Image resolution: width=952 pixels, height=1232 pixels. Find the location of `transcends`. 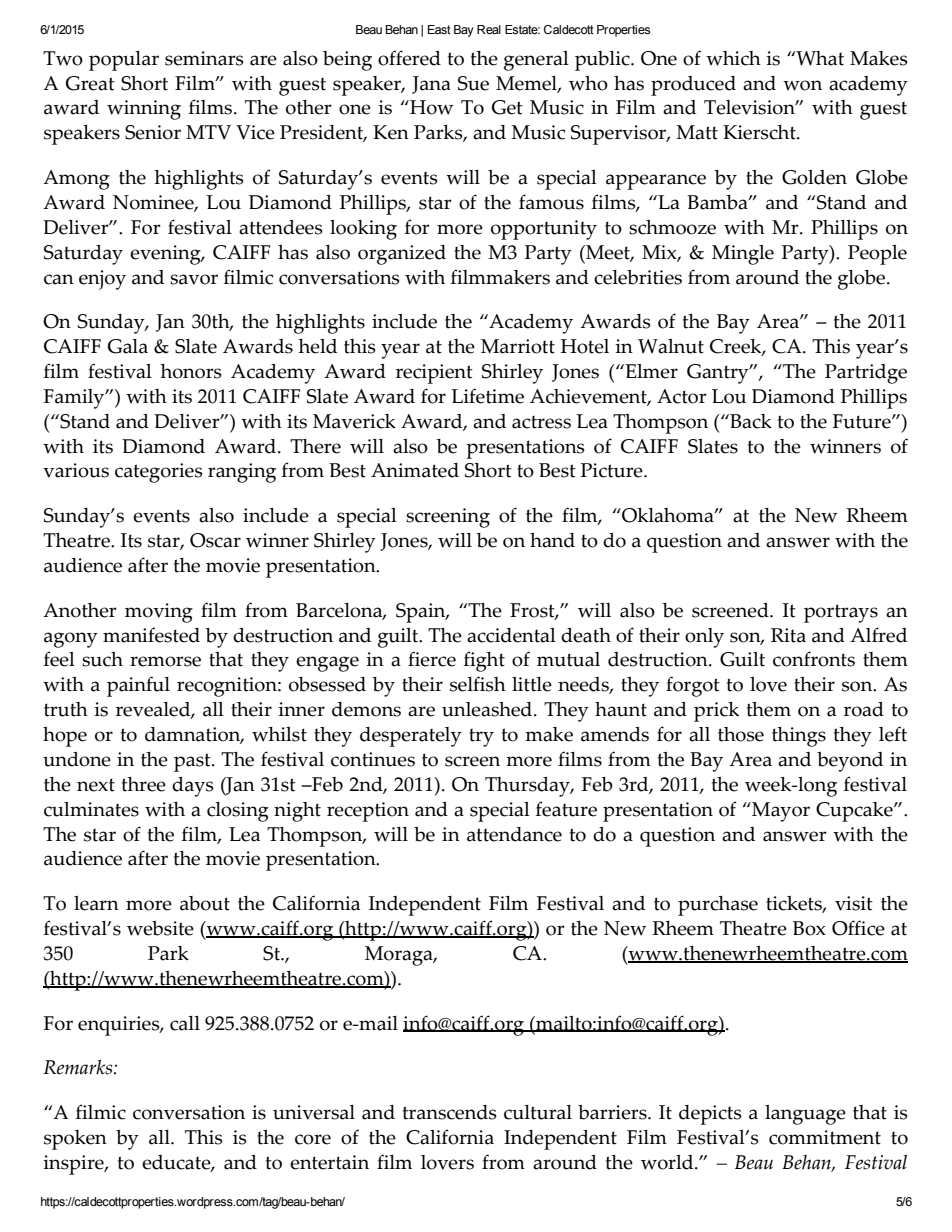

transcends is located at coordinates (449, 1112).
